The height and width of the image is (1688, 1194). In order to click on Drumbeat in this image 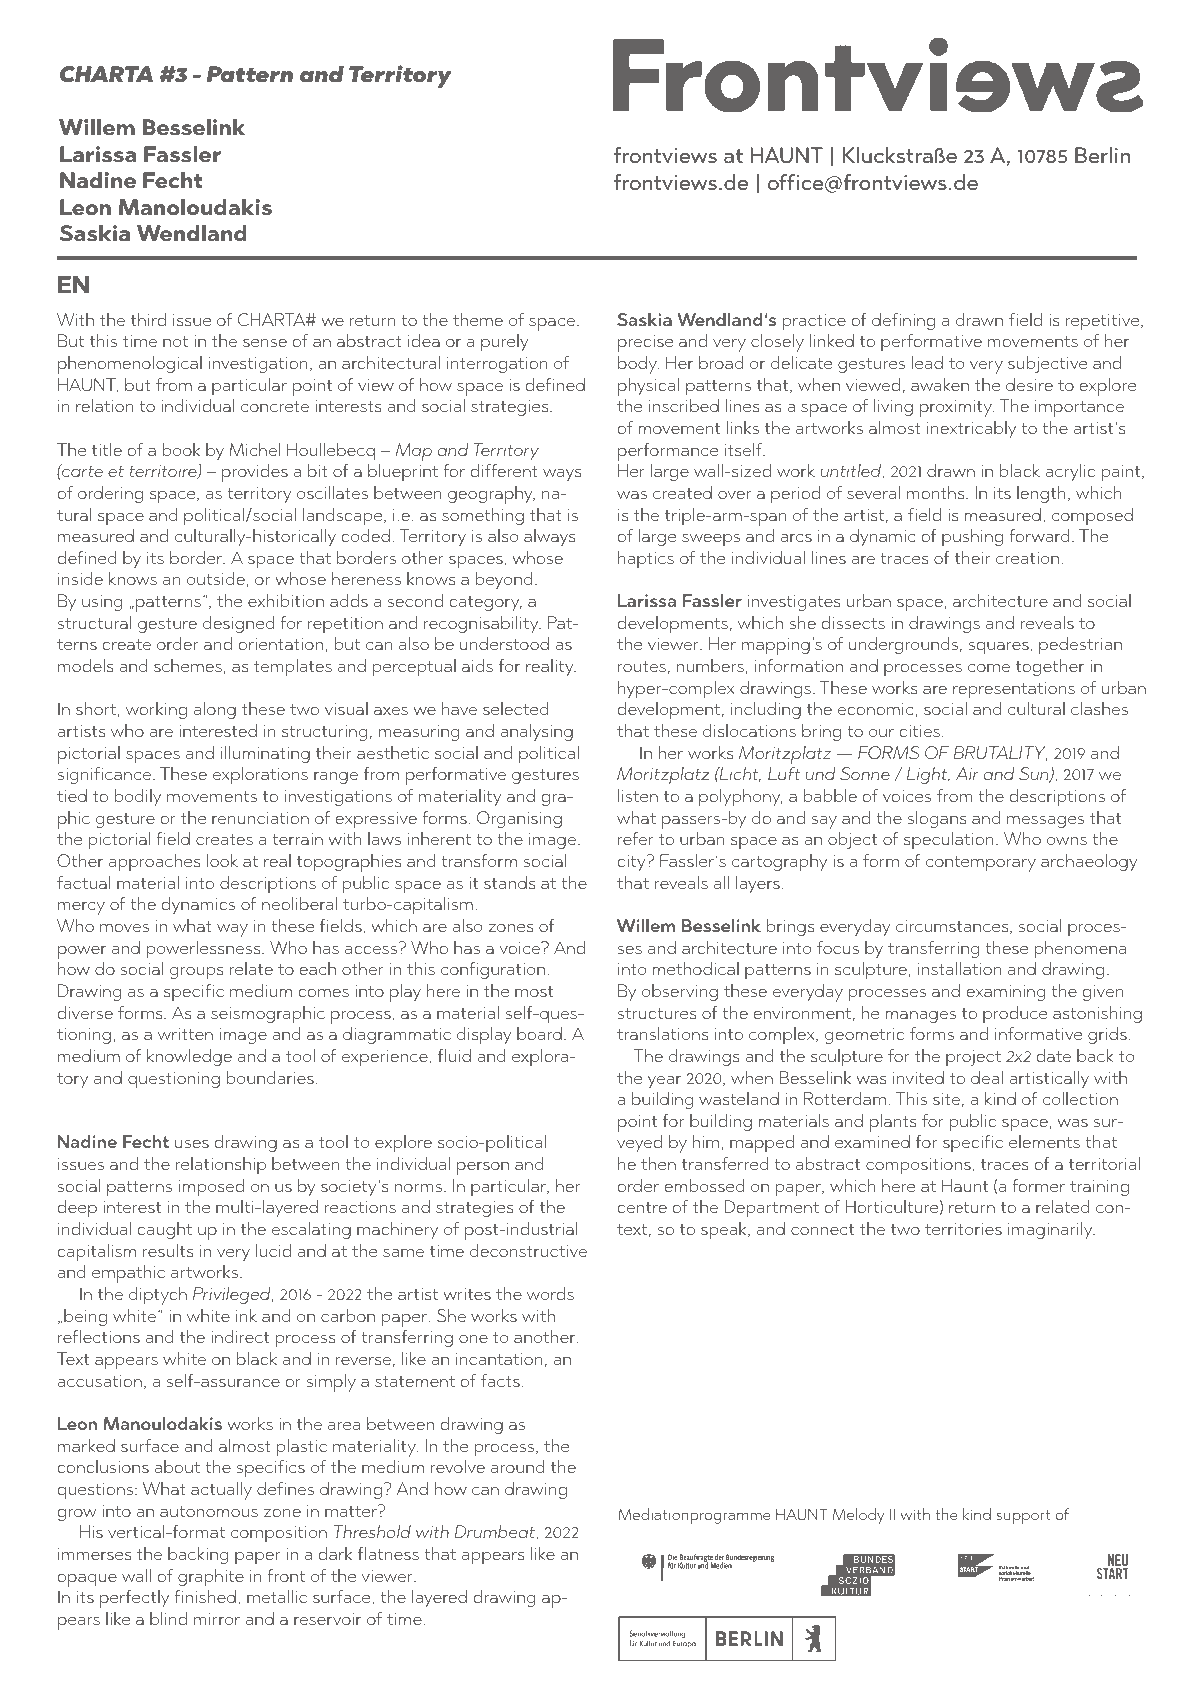, I will do `click(496, 1532)`.
